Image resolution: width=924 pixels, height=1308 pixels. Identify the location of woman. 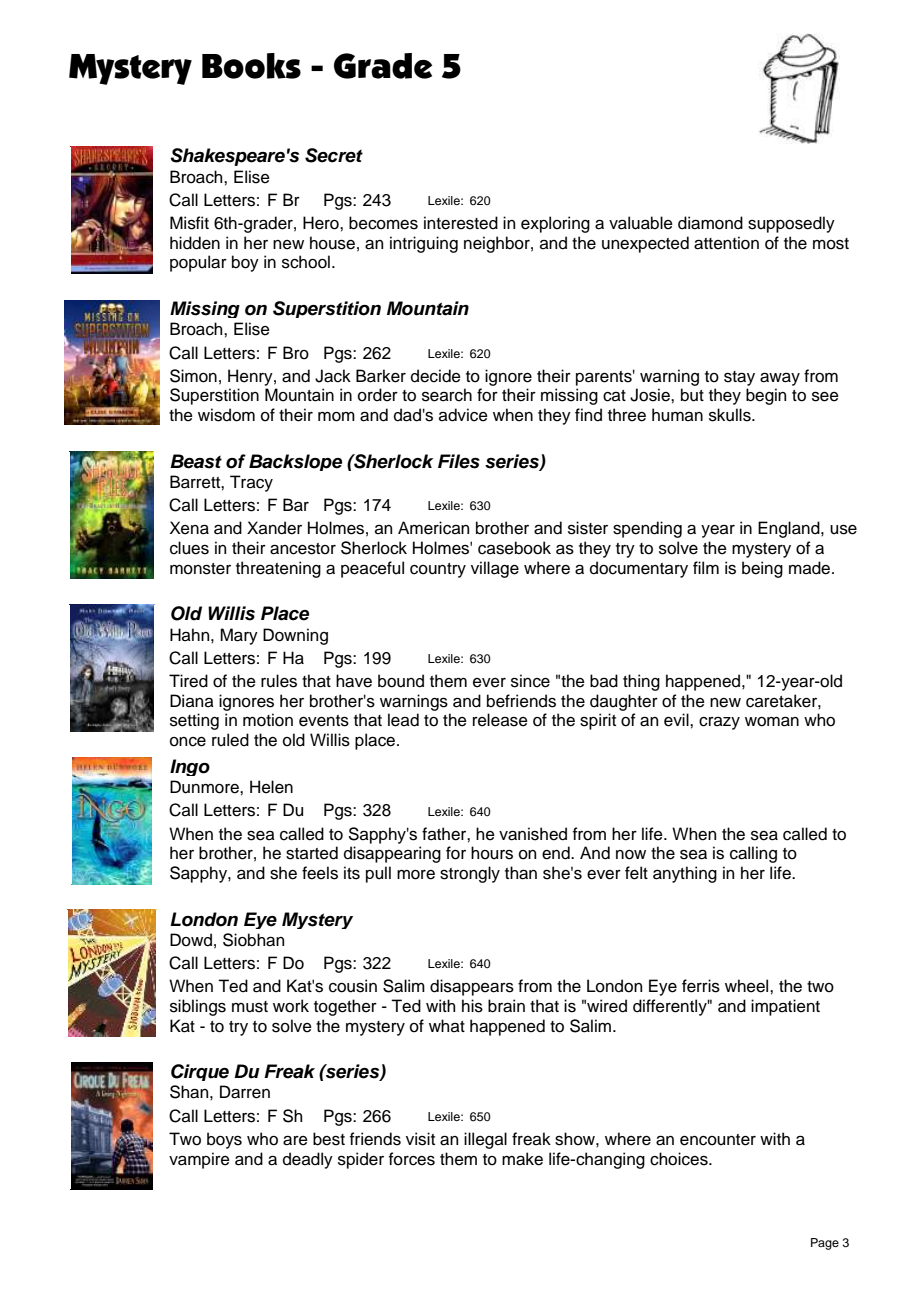
(772, 721).
